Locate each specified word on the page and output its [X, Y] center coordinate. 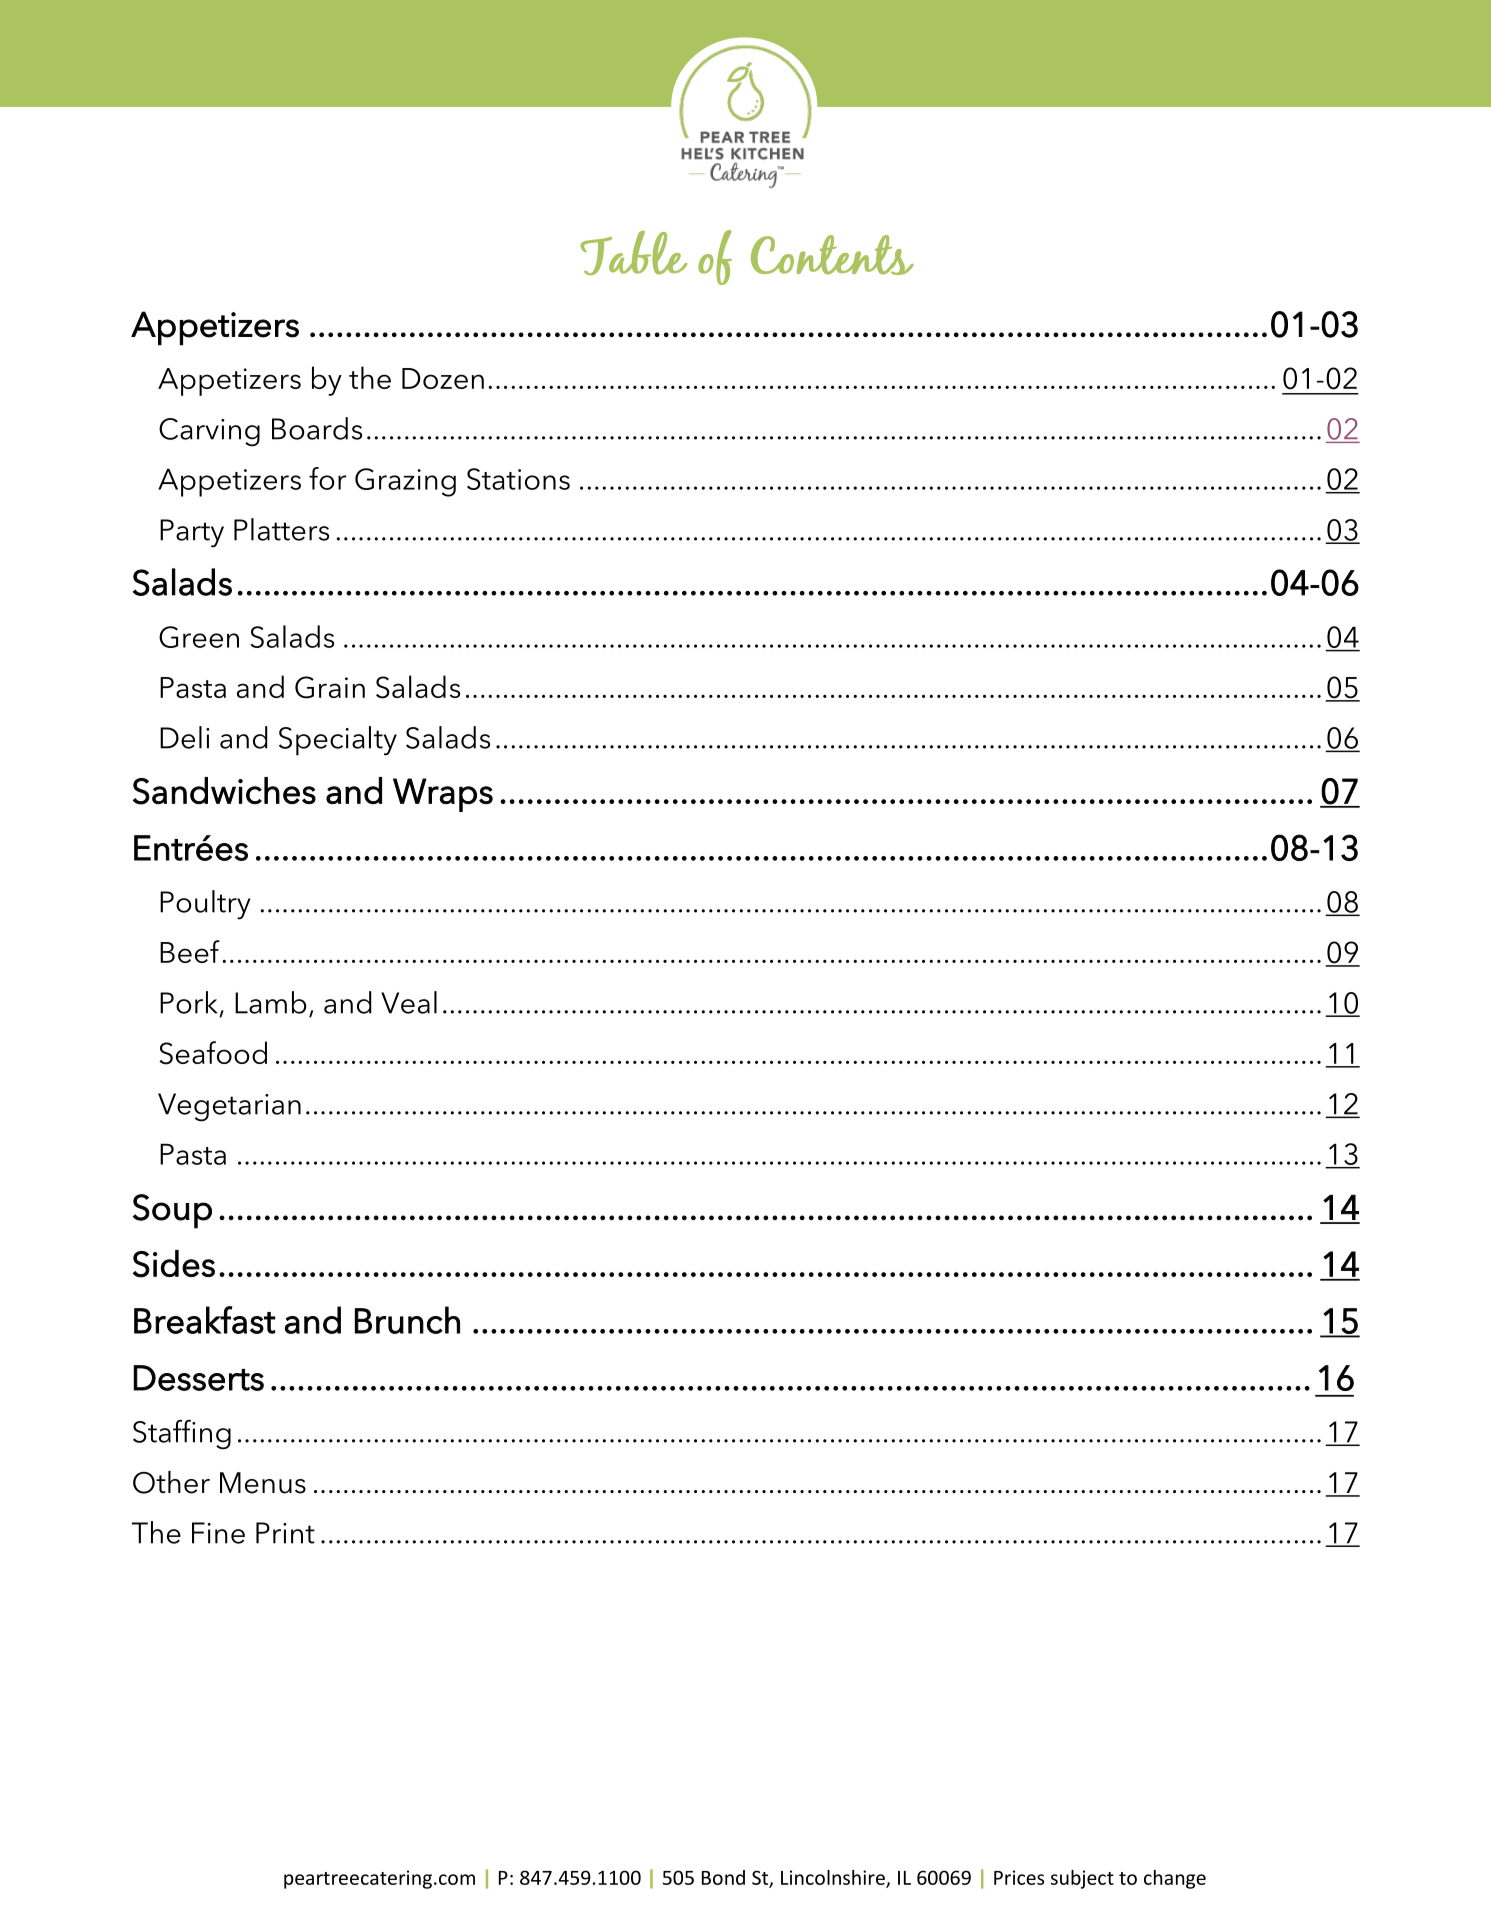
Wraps [443, 795]
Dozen [443, 378]
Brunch [407, 1320]
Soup [172, 1211]
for [327, 478]
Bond [723, 1877]
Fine [218, 1533]
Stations [518, 479]
